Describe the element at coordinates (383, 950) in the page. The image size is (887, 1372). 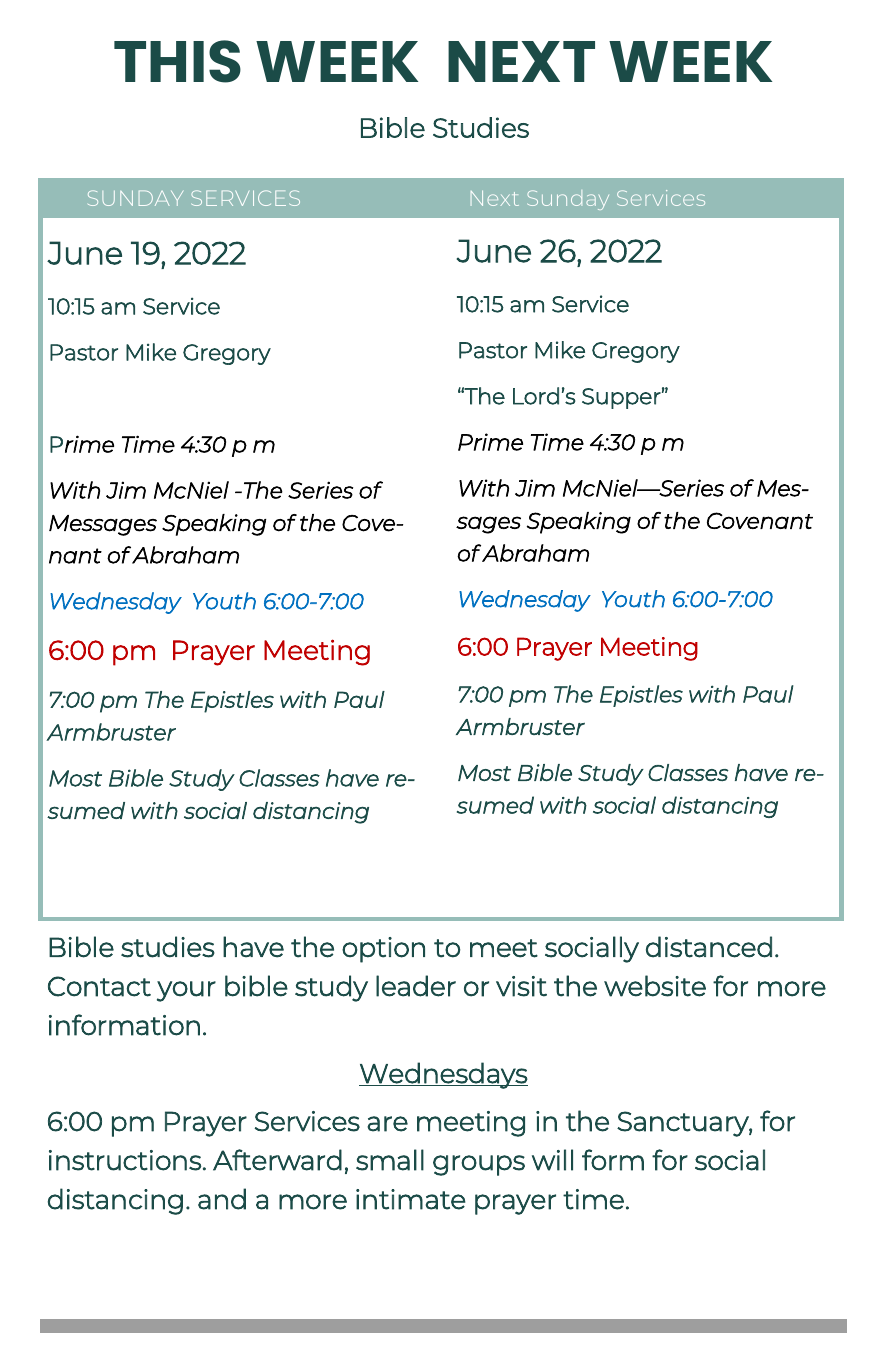
I see `option` at that location.
